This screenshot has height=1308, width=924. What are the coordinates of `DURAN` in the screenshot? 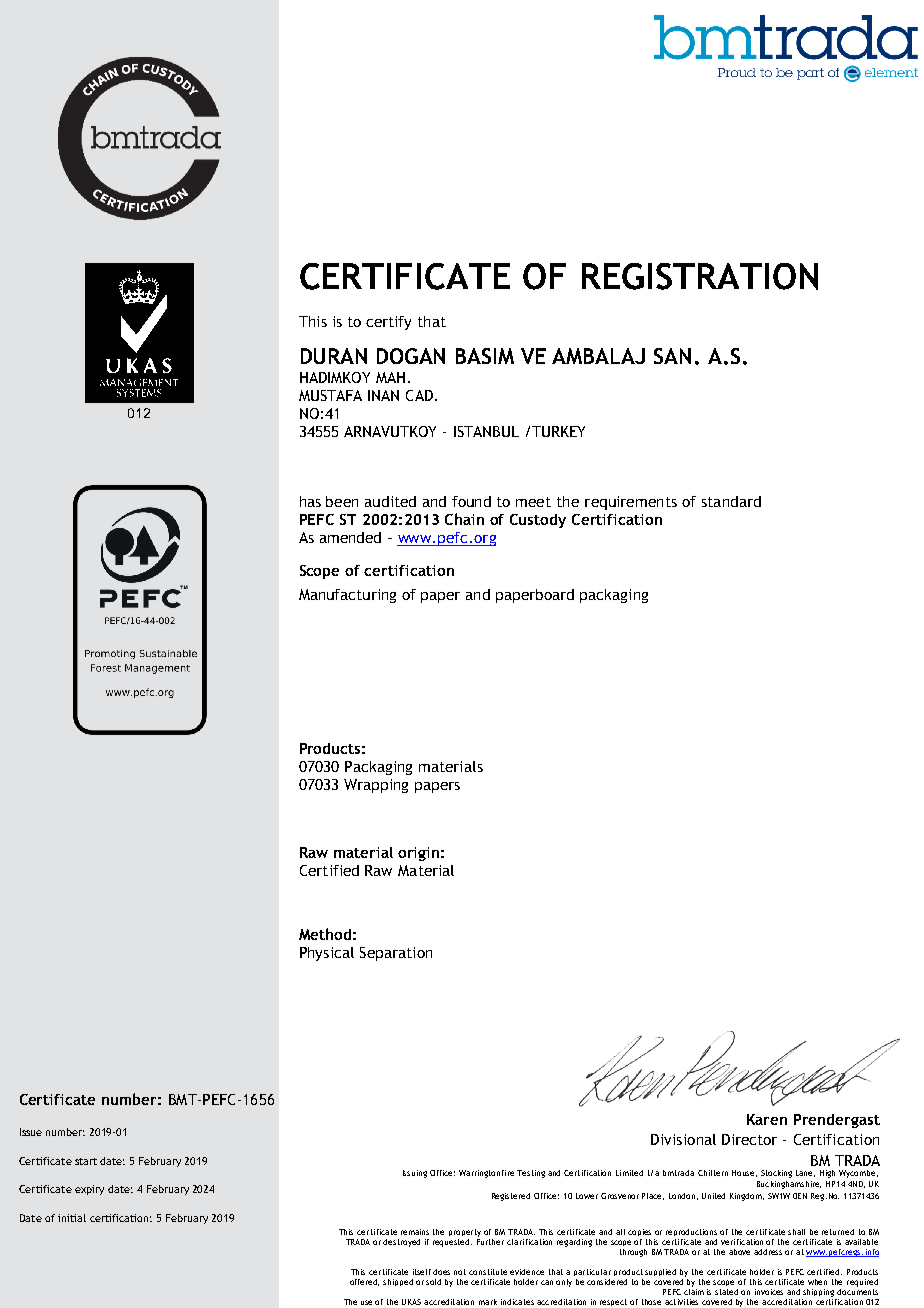 It's located at (334, 356).
